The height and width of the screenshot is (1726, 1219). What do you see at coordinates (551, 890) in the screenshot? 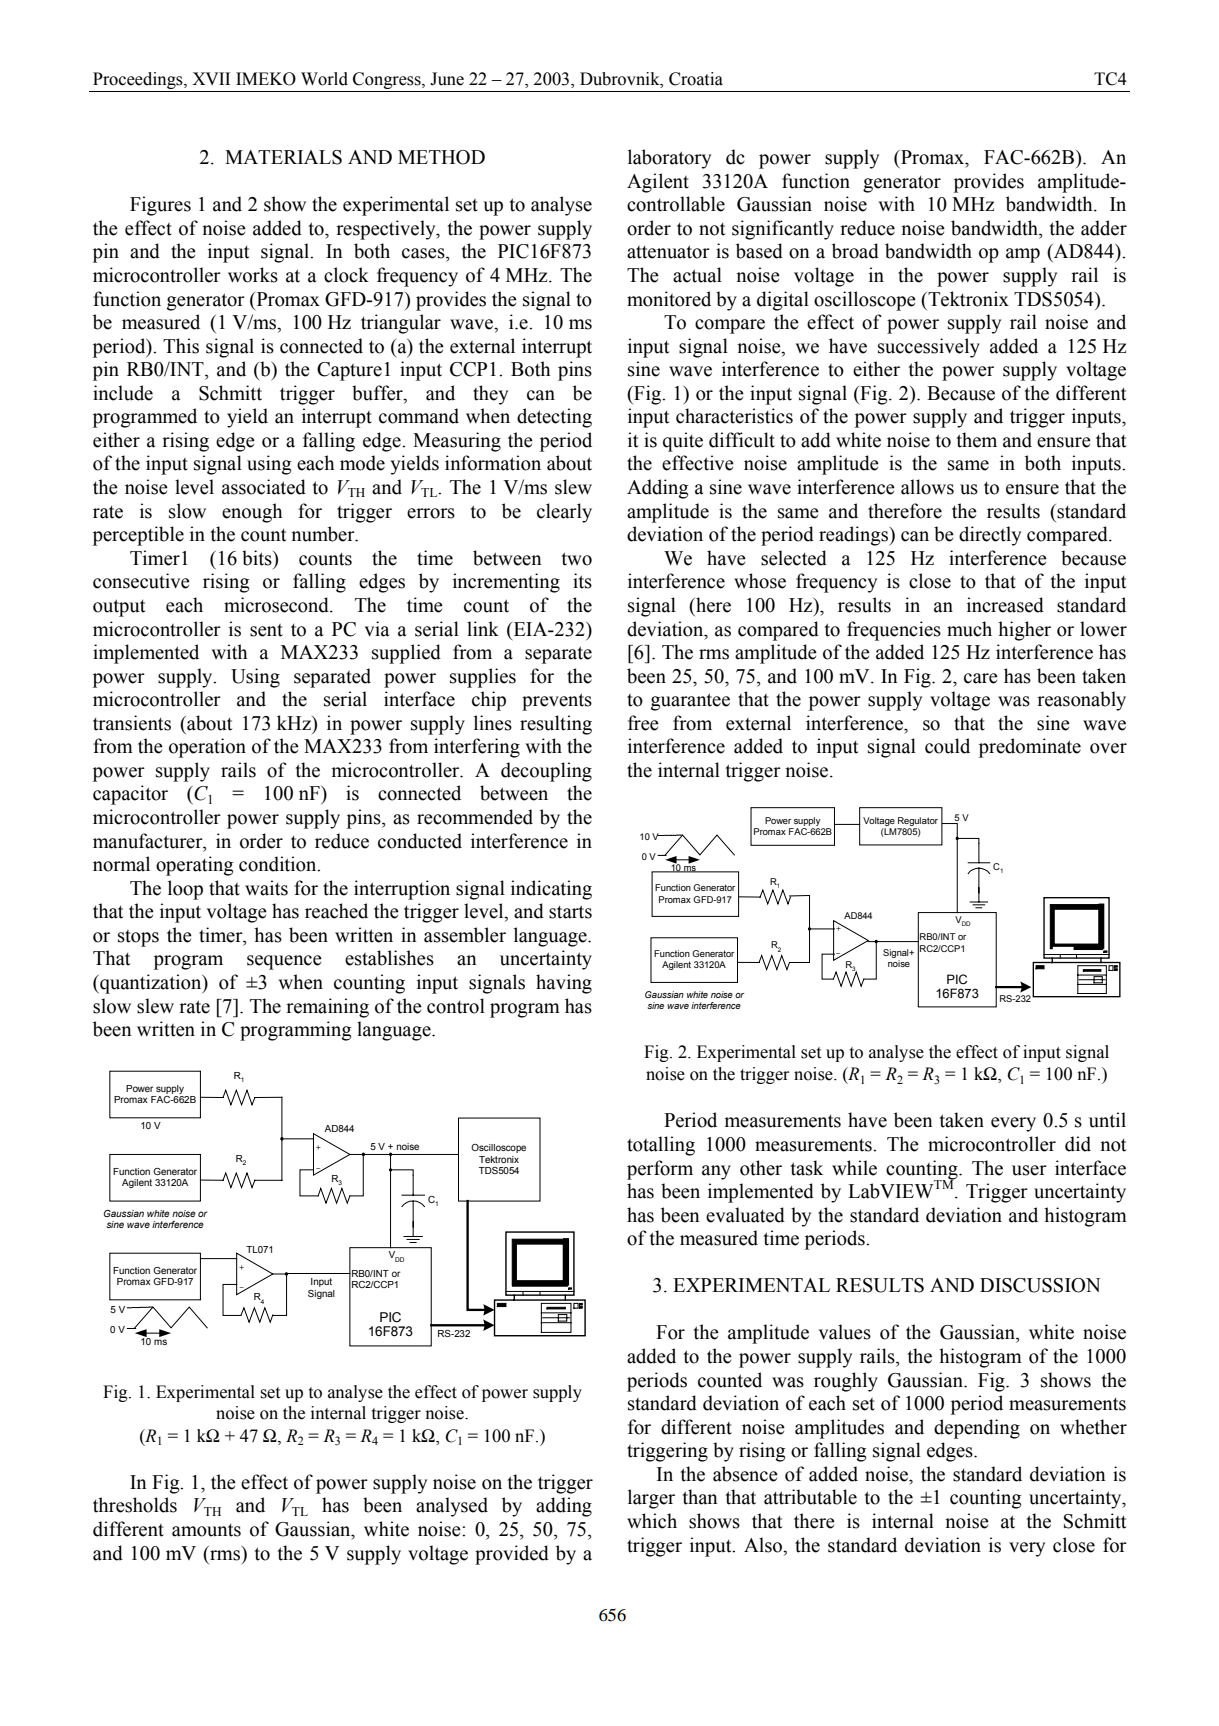
I see `indicating` at bounding box center [551, 890].
